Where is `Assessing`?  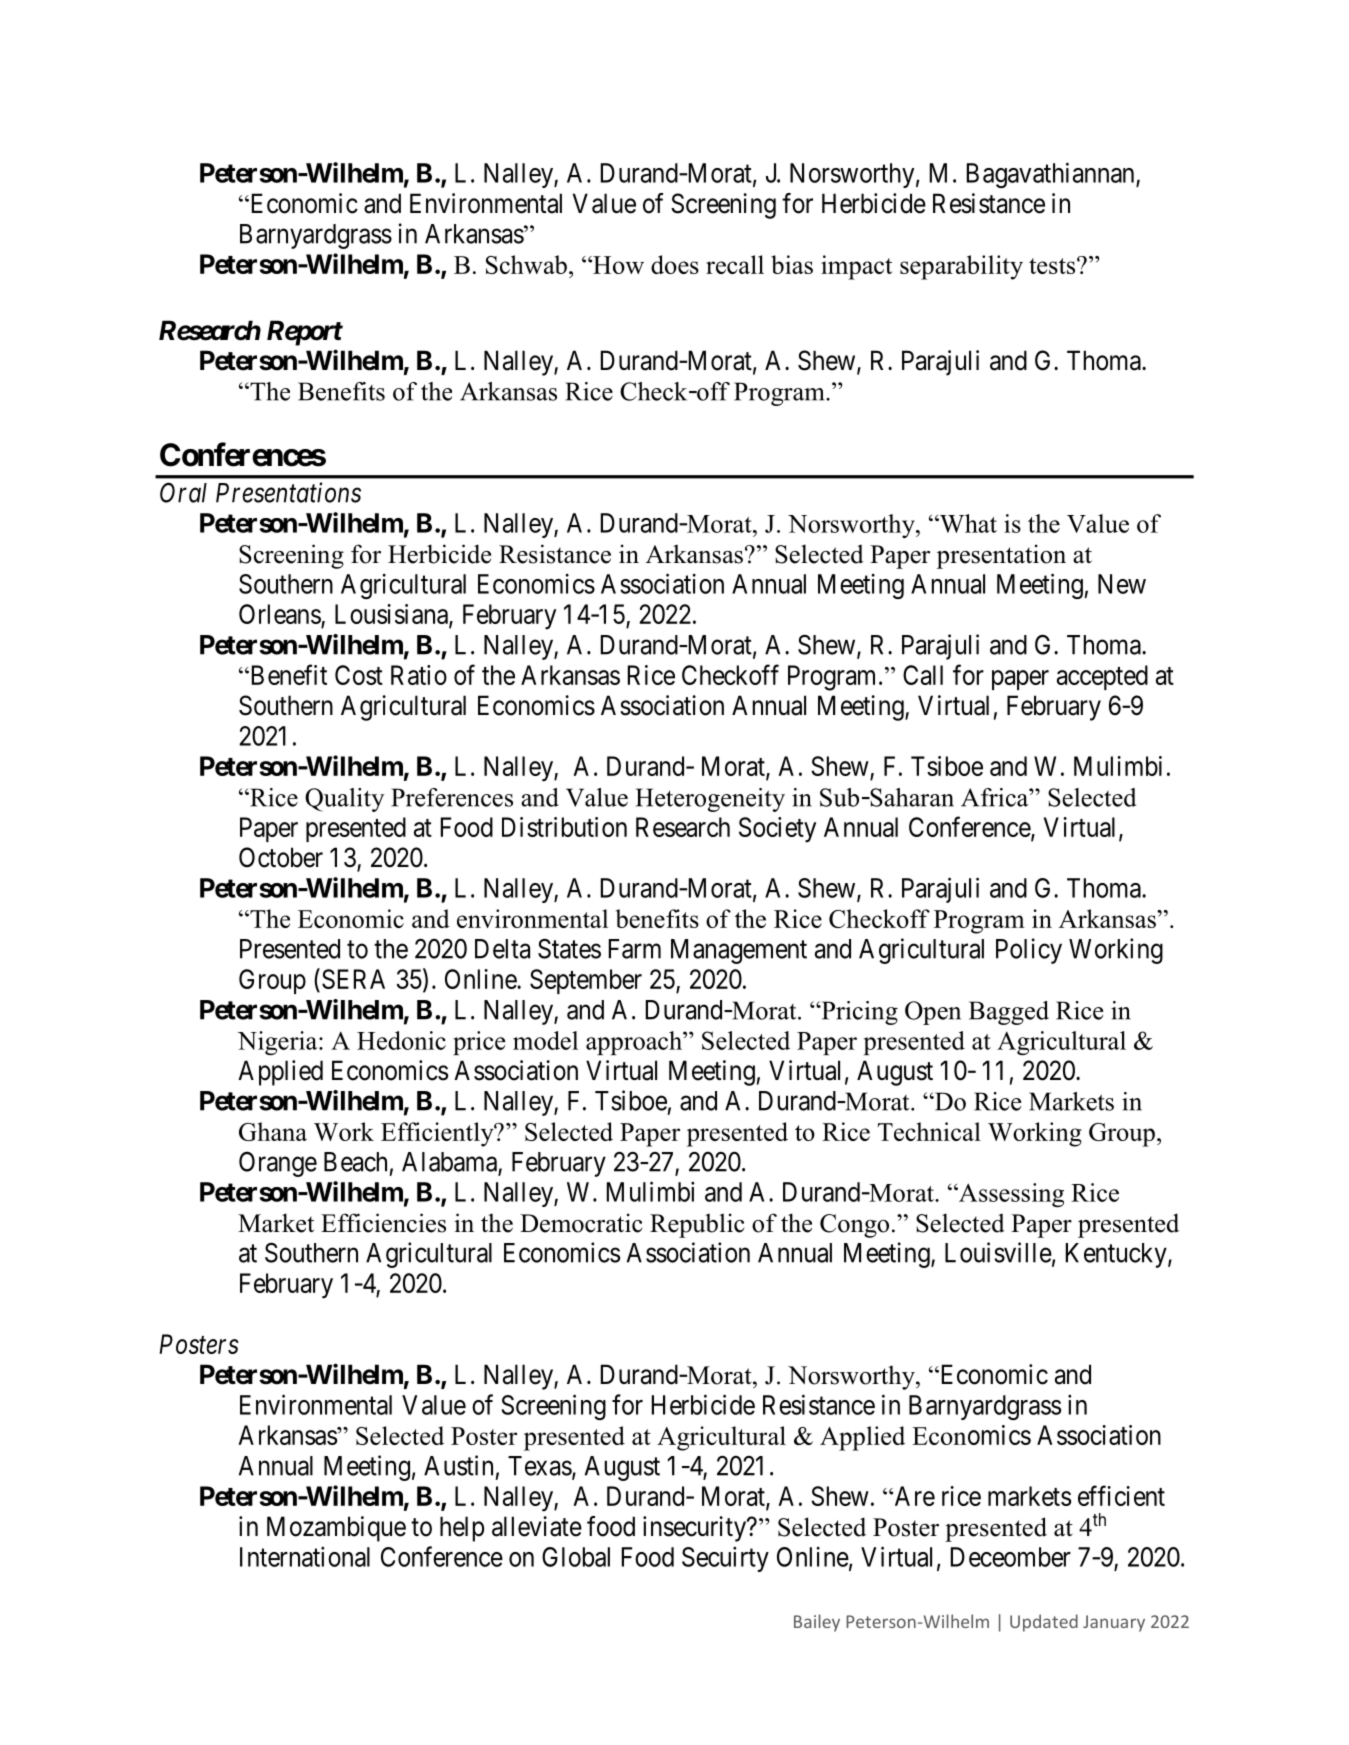
Assessing is located at coordinates (1010, 1195).
